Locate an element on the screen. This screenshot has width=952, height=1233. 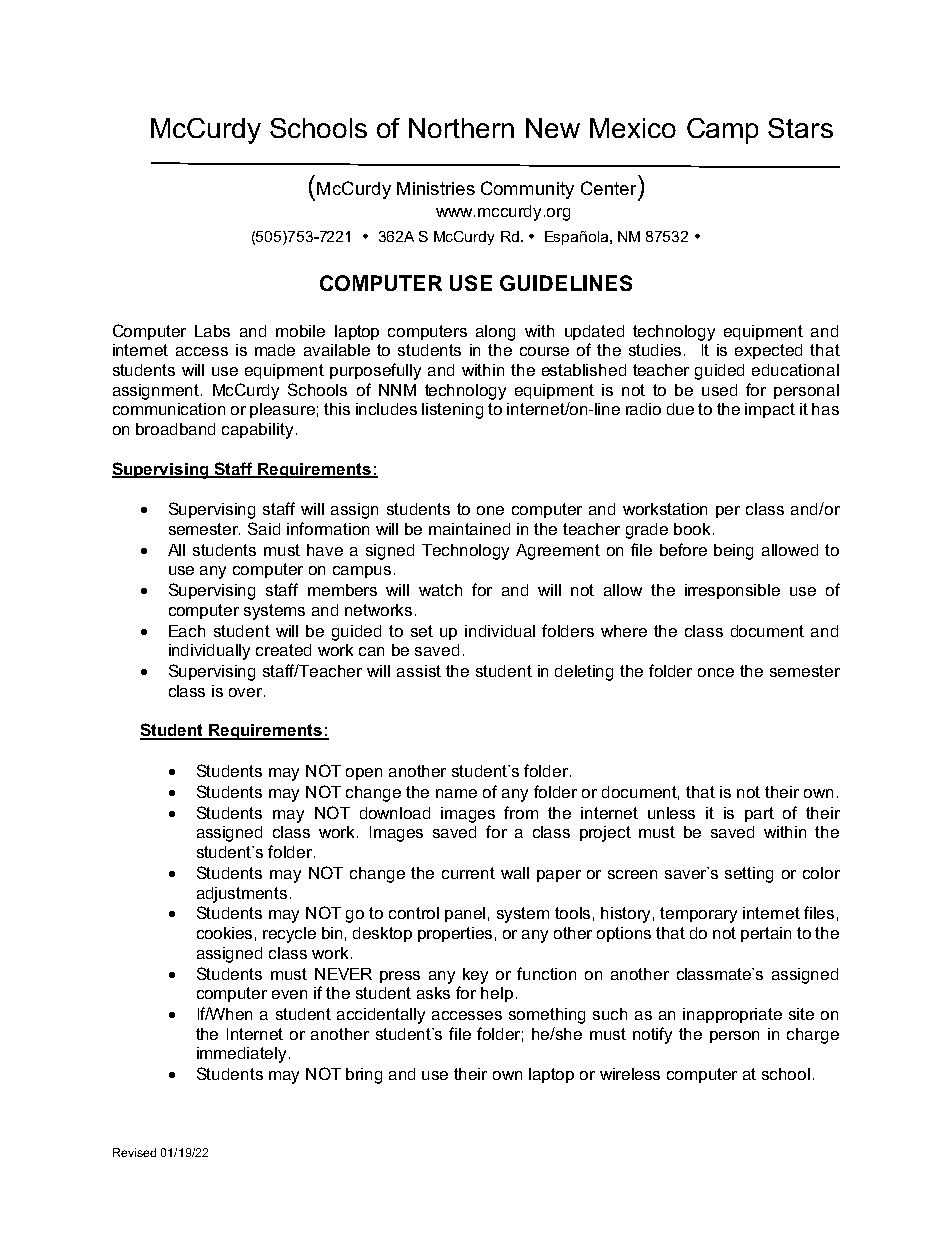
once is located at coordinates (716, 672).
